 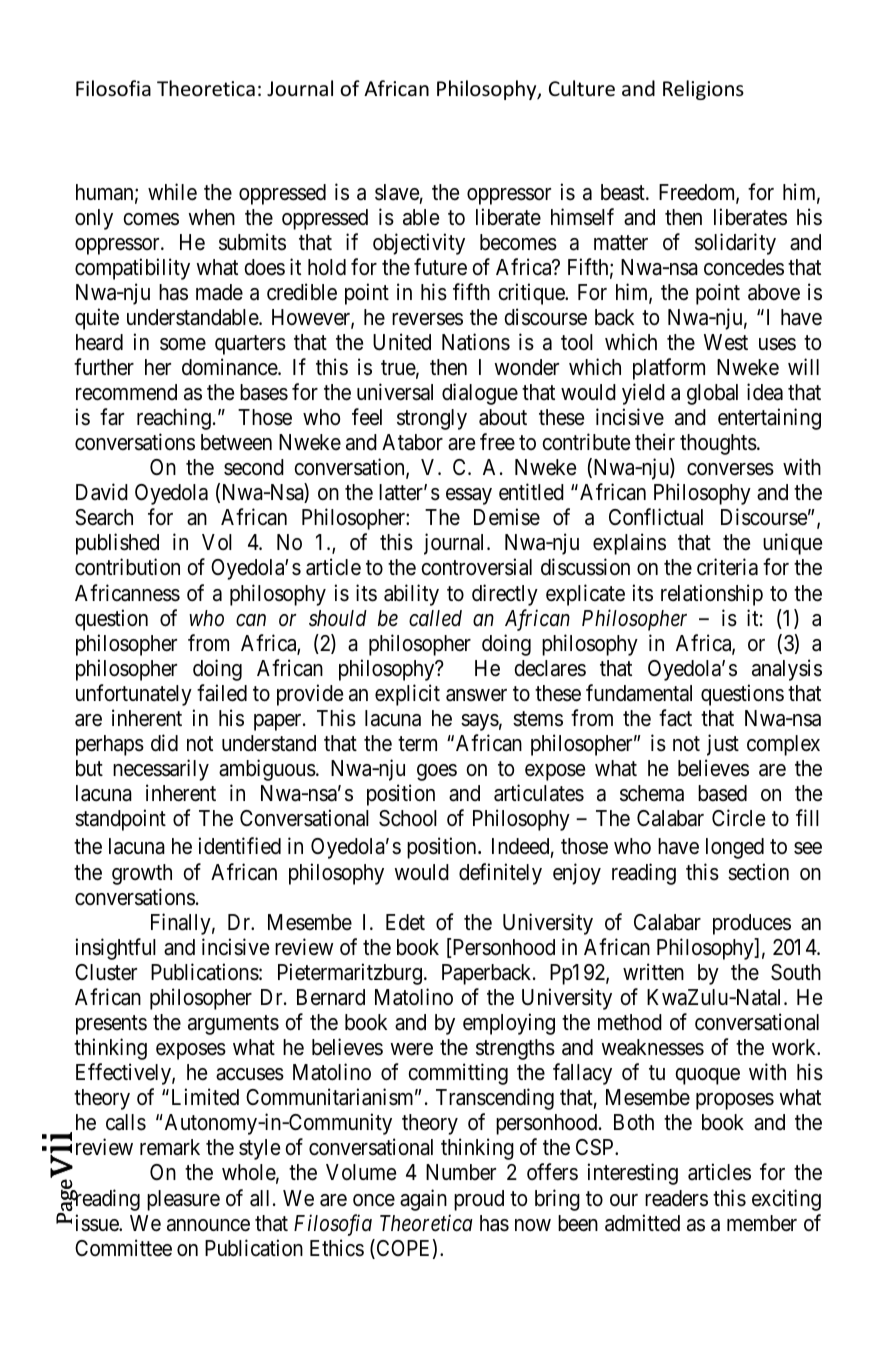 What do you see at coordinates (582, 88) in the screenshot?
I see `Culture` at bounding box center [582, 88].
